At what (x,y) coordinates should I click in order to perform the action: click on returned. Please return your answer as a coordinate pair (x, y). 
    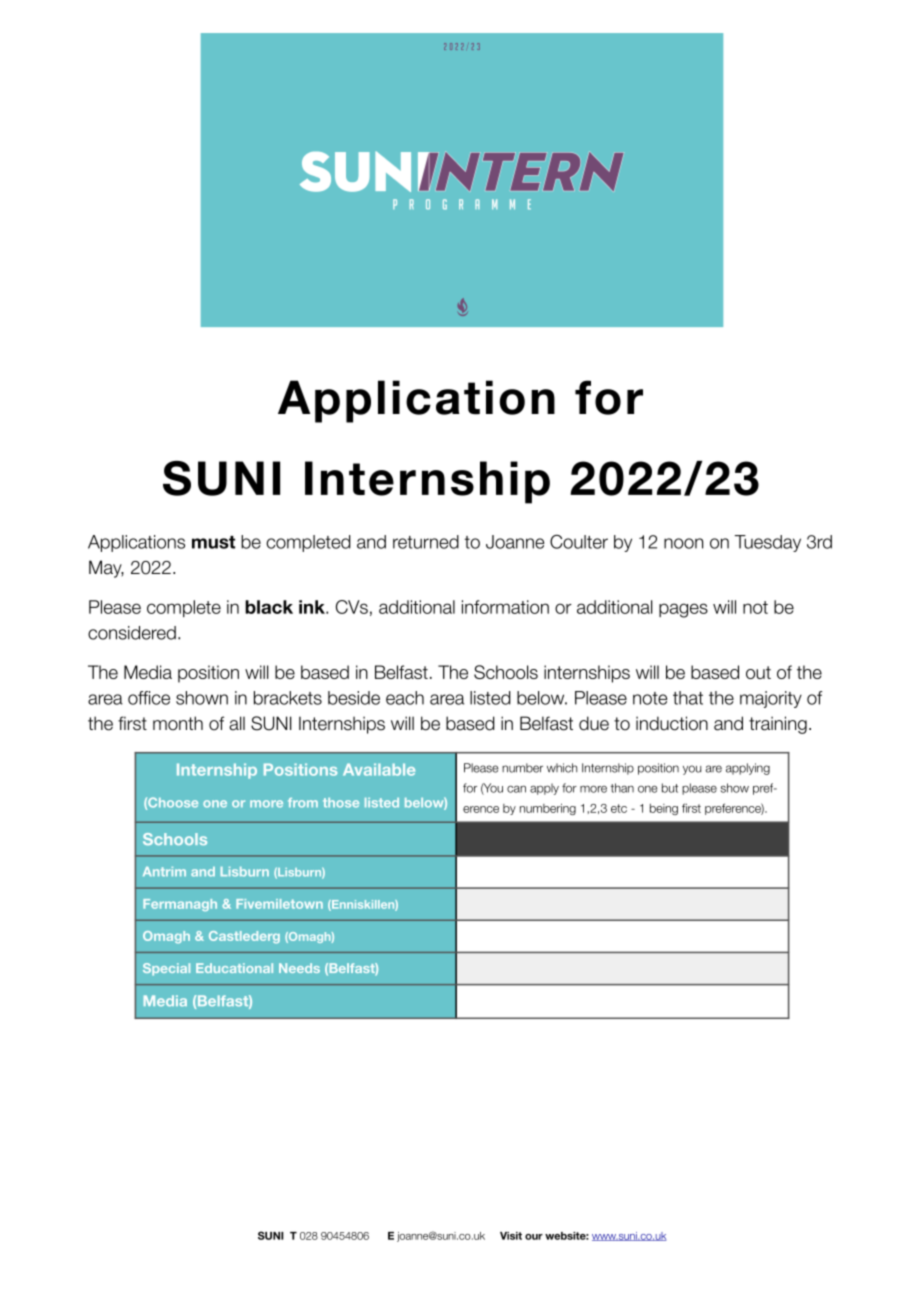
    Looking at the image, I should click on (426, 542).
